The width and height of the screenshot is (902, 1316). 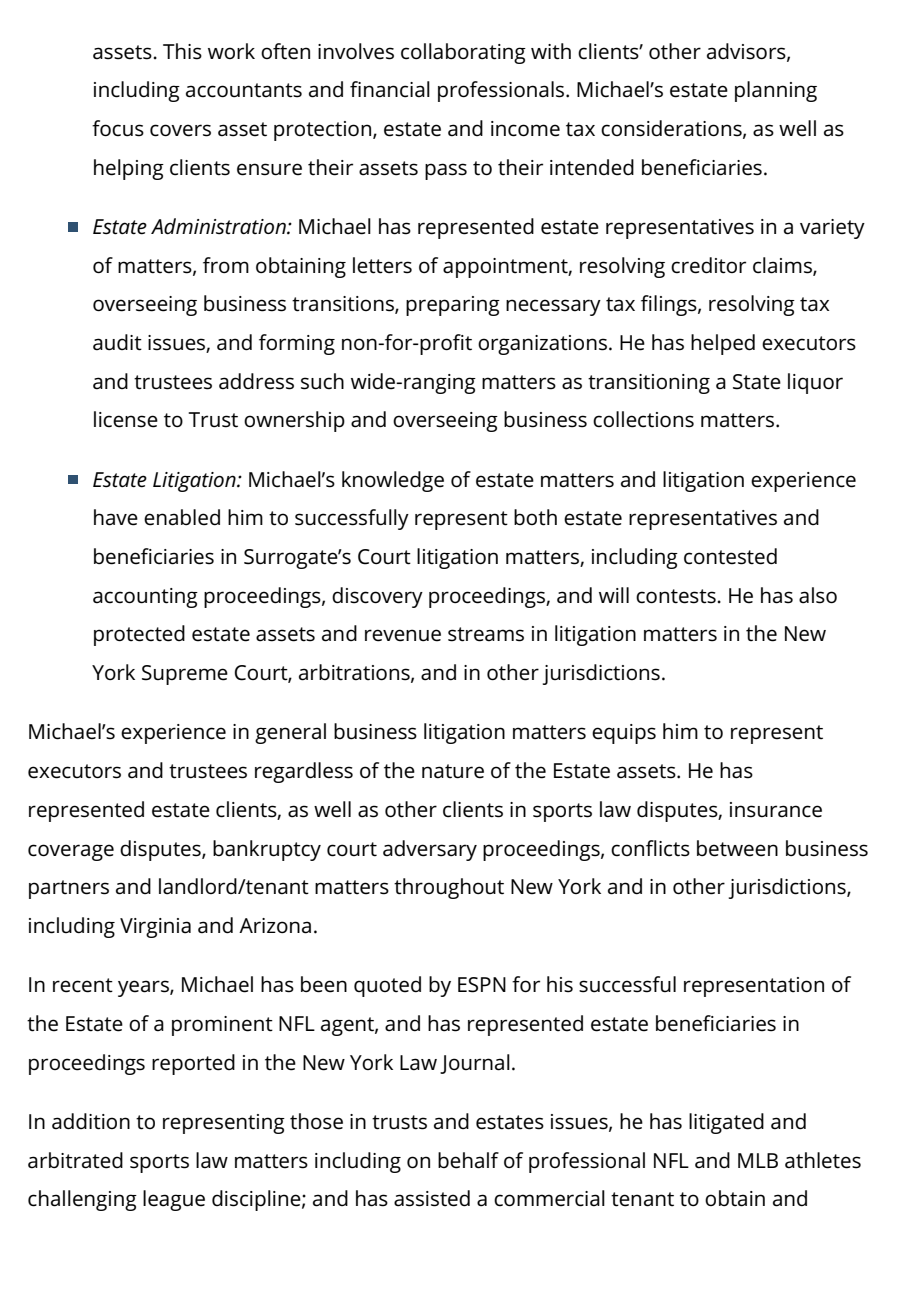 What do you see at coordinates (676, 596) in the screenshot?
I see `contests` at bounding box center [676, 596].
